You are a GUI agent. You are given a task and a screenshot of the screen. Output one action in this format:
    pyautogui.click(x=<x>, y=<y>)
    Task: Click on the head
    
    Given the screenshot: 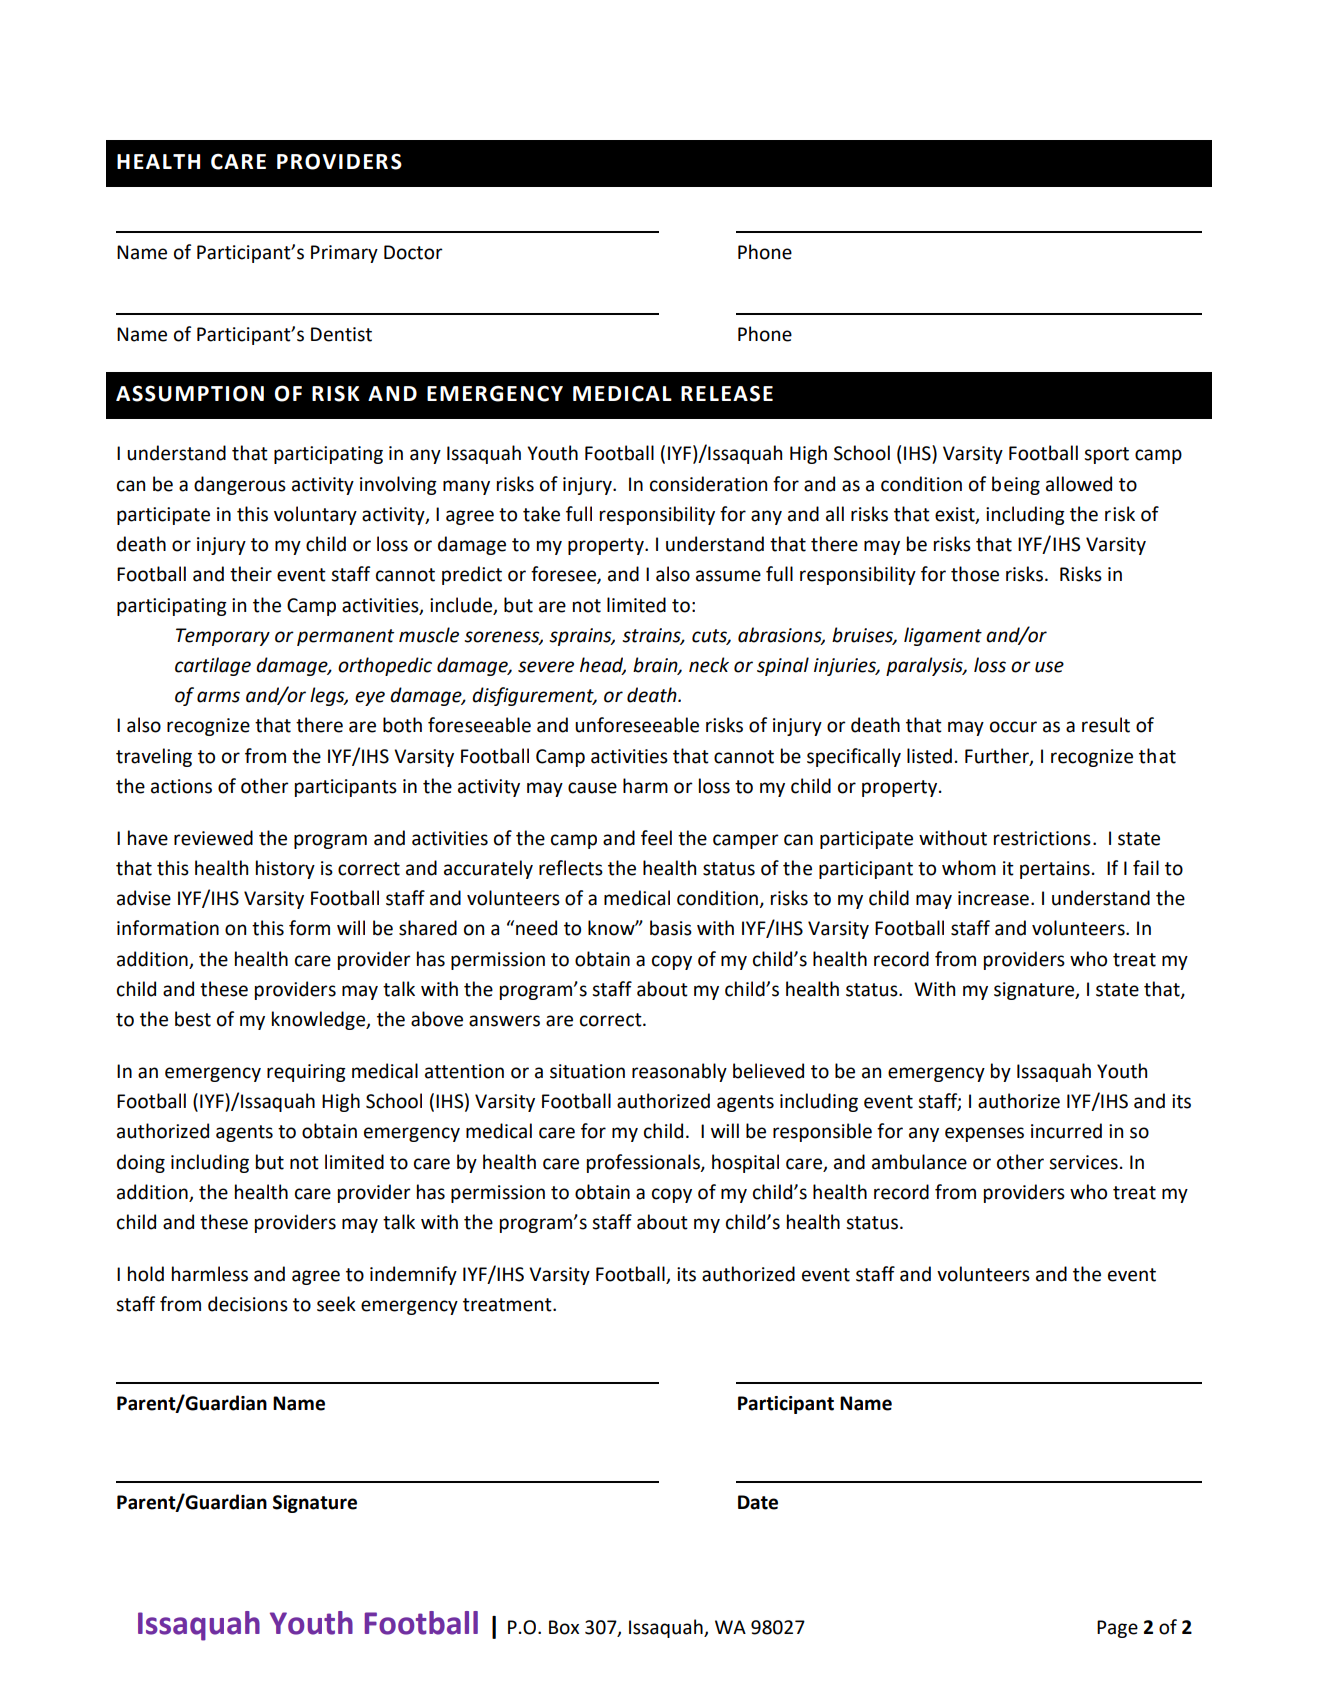 What is the action you would take?
    pyautogui.click(x=603, y=666)
